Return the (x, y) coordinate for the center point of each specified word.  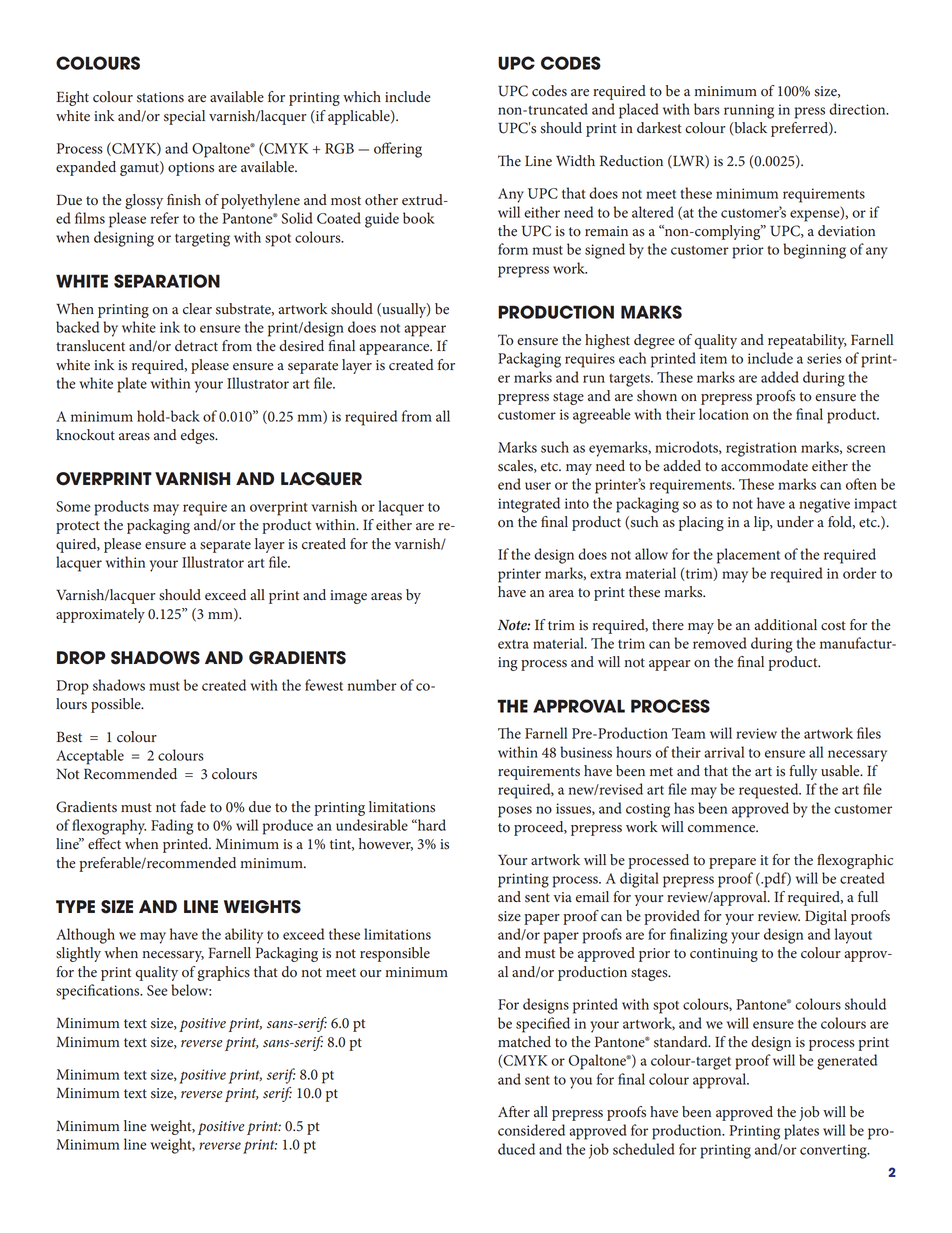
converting (834, 1151)
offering (398, 150)
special (184, 117)
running (749, 111)
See (157, 990)
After (514, 1111)
